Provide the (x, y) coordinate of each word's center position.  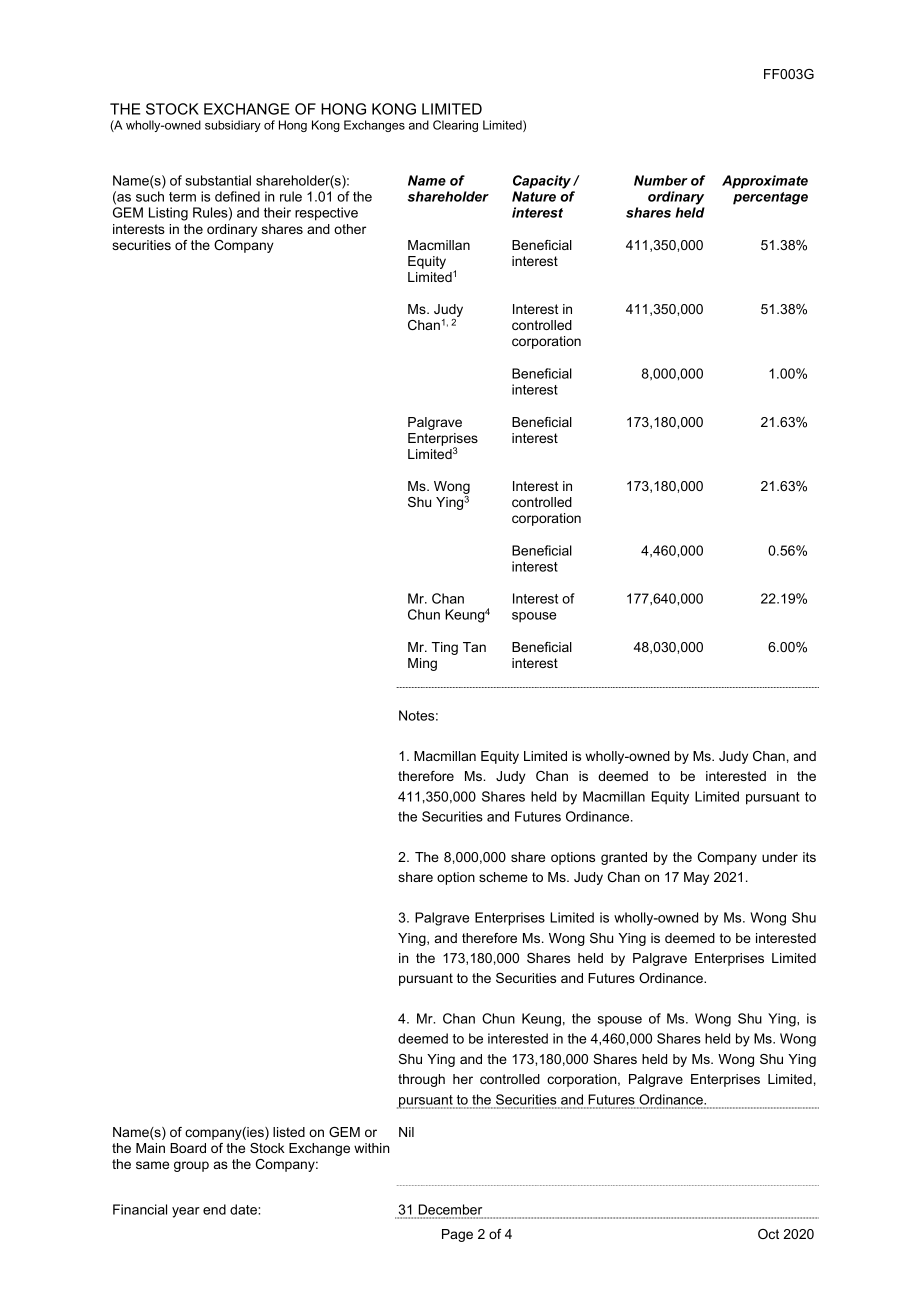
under (780, 857)
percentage (770, 198)
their (277, 212)
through (421, 1080)
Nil (406, 1132)
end (214, 1209)
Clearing (455, 126)
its (809, 857)
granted (624, 858)
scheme (503, 877)
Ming (422, 664)
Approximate (765, 182)
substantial (218, 180)
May (696, 878)
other (350, 229)
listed (289, 1132)
